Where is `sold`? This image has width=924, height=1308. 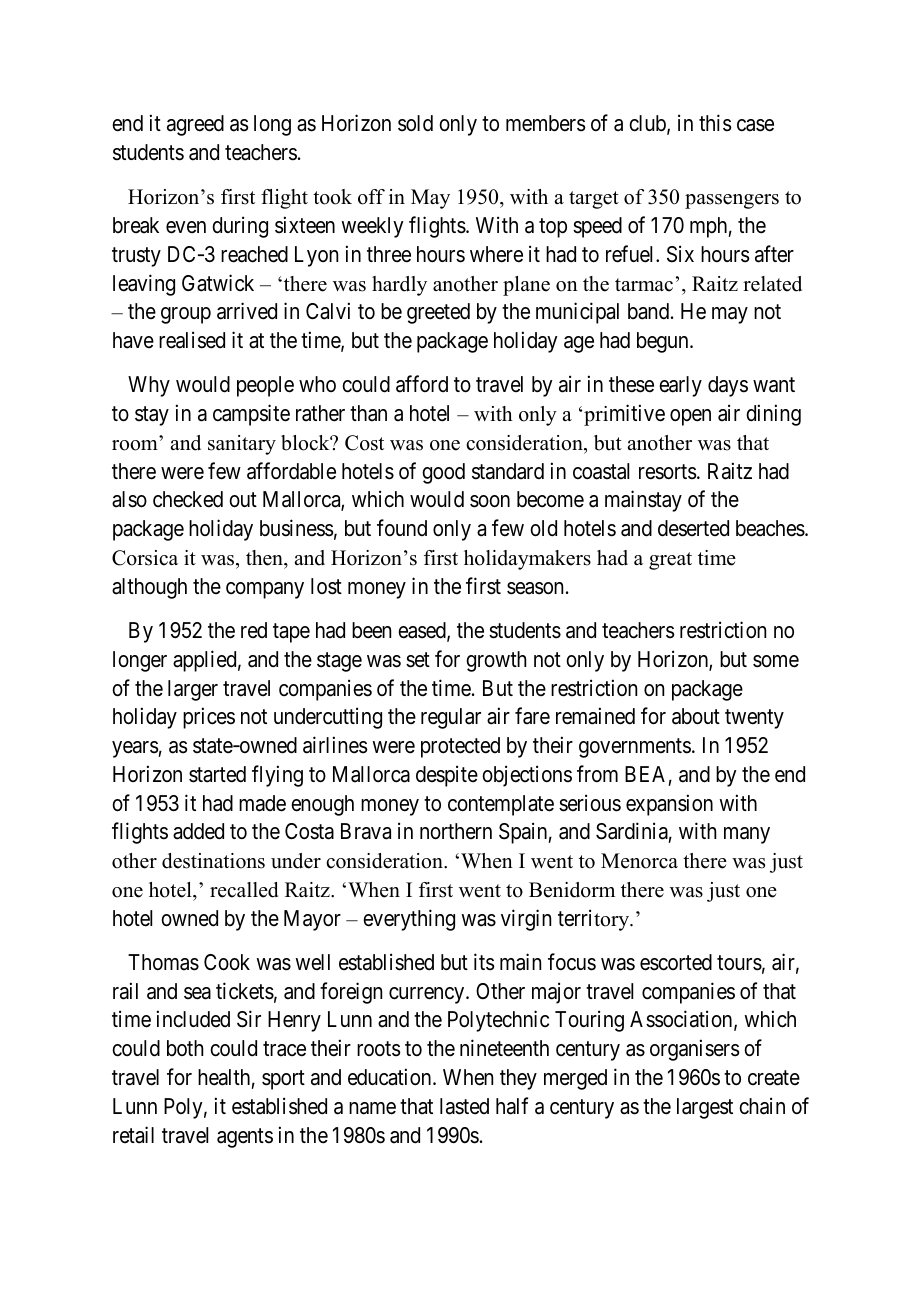 sold is located at coordinates (415, 123).
